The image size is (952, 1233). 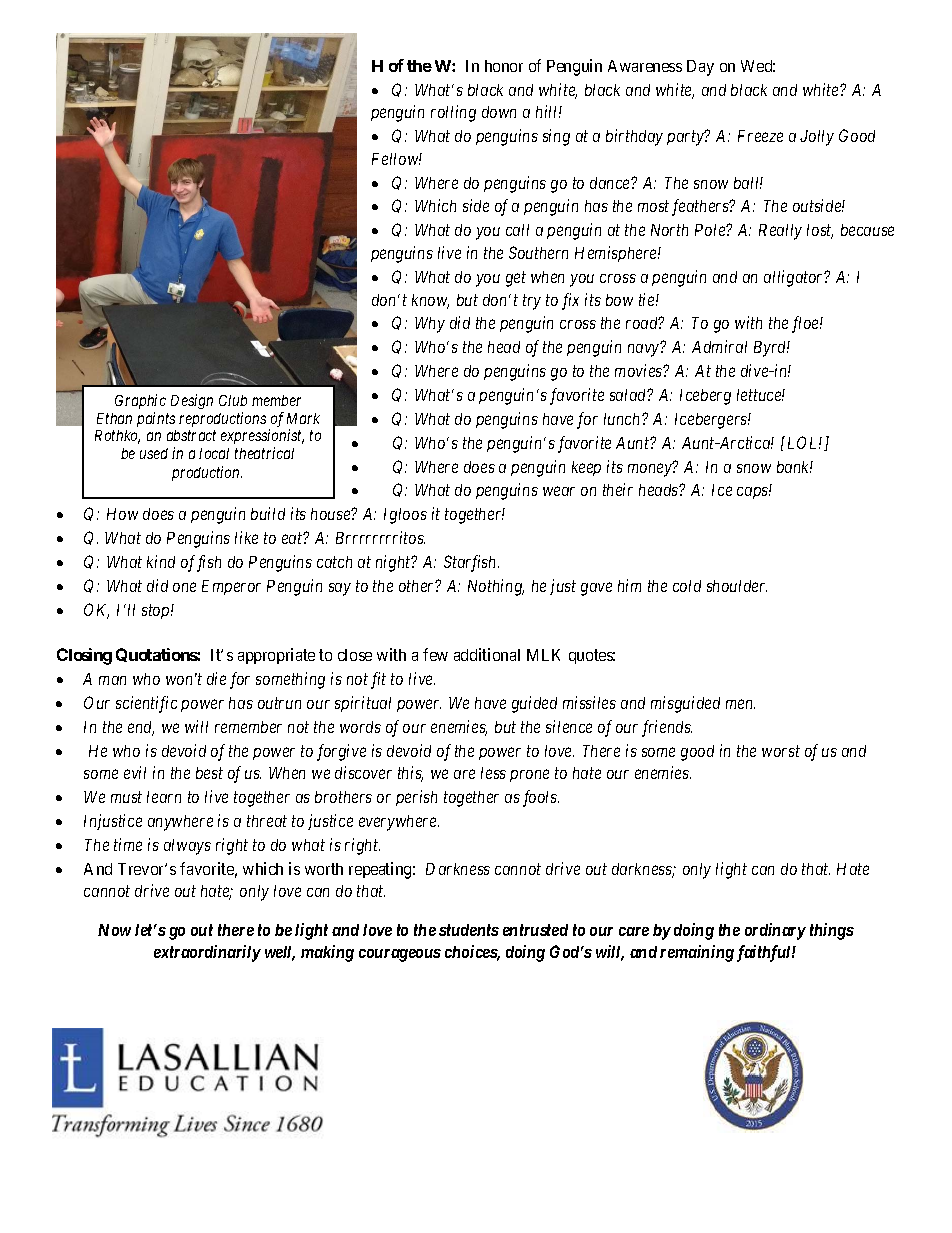 I want to click on shoulder, so click(x=737, y=586).
